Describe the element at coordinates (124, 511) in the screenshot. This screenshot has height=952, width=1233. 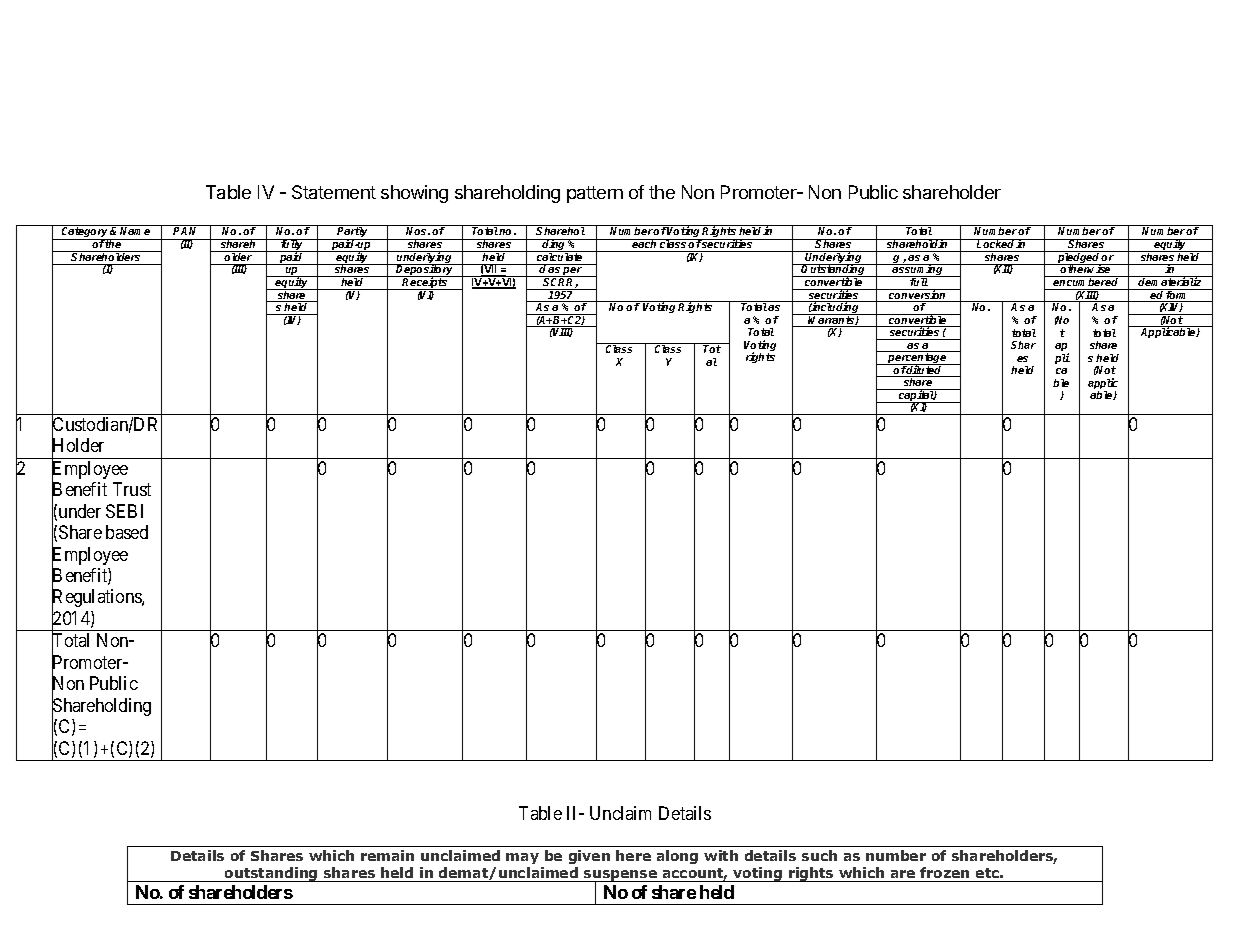
I see `SEBI` at that location.
